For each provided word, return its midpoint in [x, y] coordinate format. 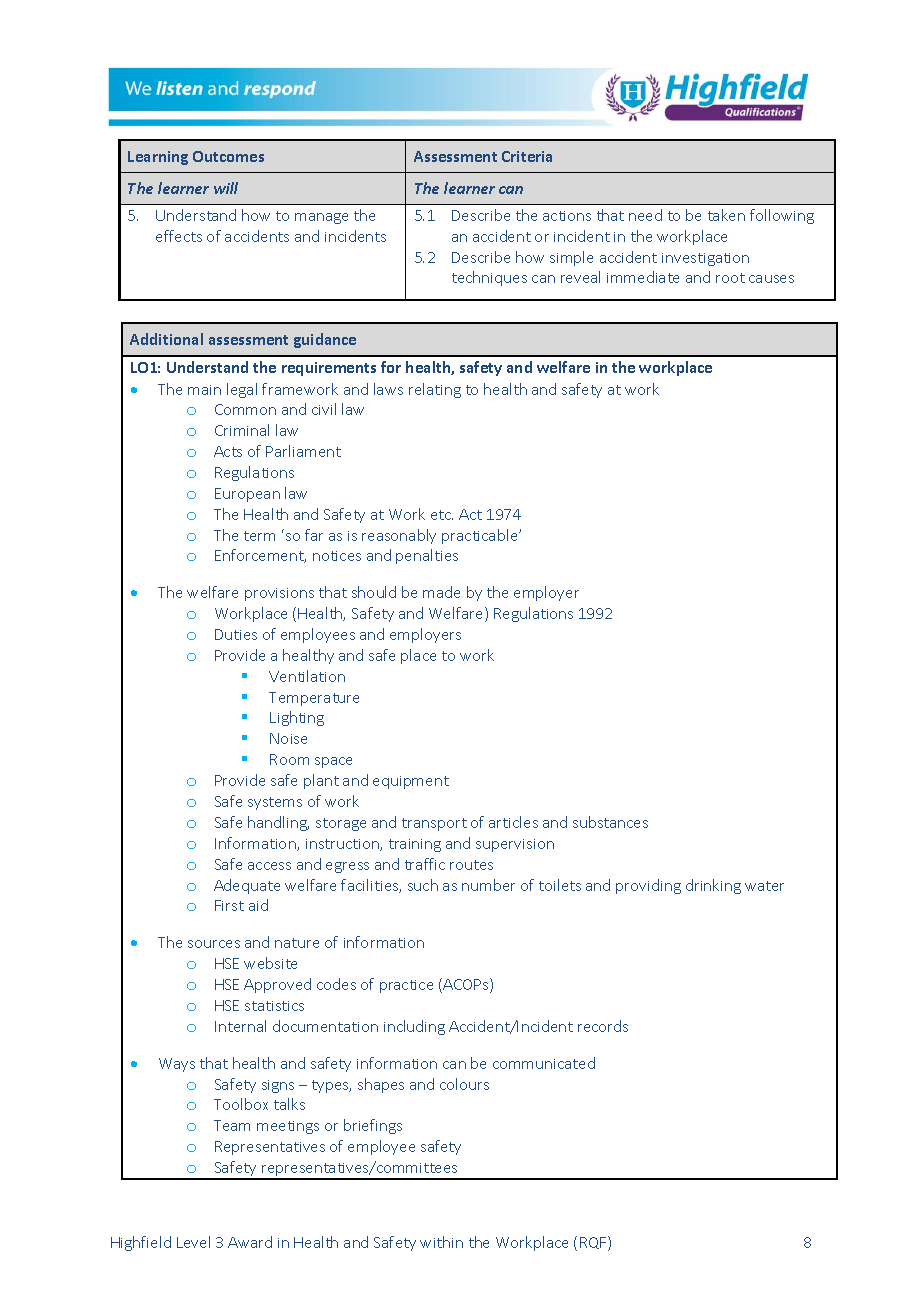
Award [250, 1242]
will [226, 188]
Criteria [527, 156]
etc [442, 515]
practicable [481, 536]
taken [726, 215]
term [259, 536]
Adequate [247, 886]
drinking [713, 886]
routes [471, 865]
